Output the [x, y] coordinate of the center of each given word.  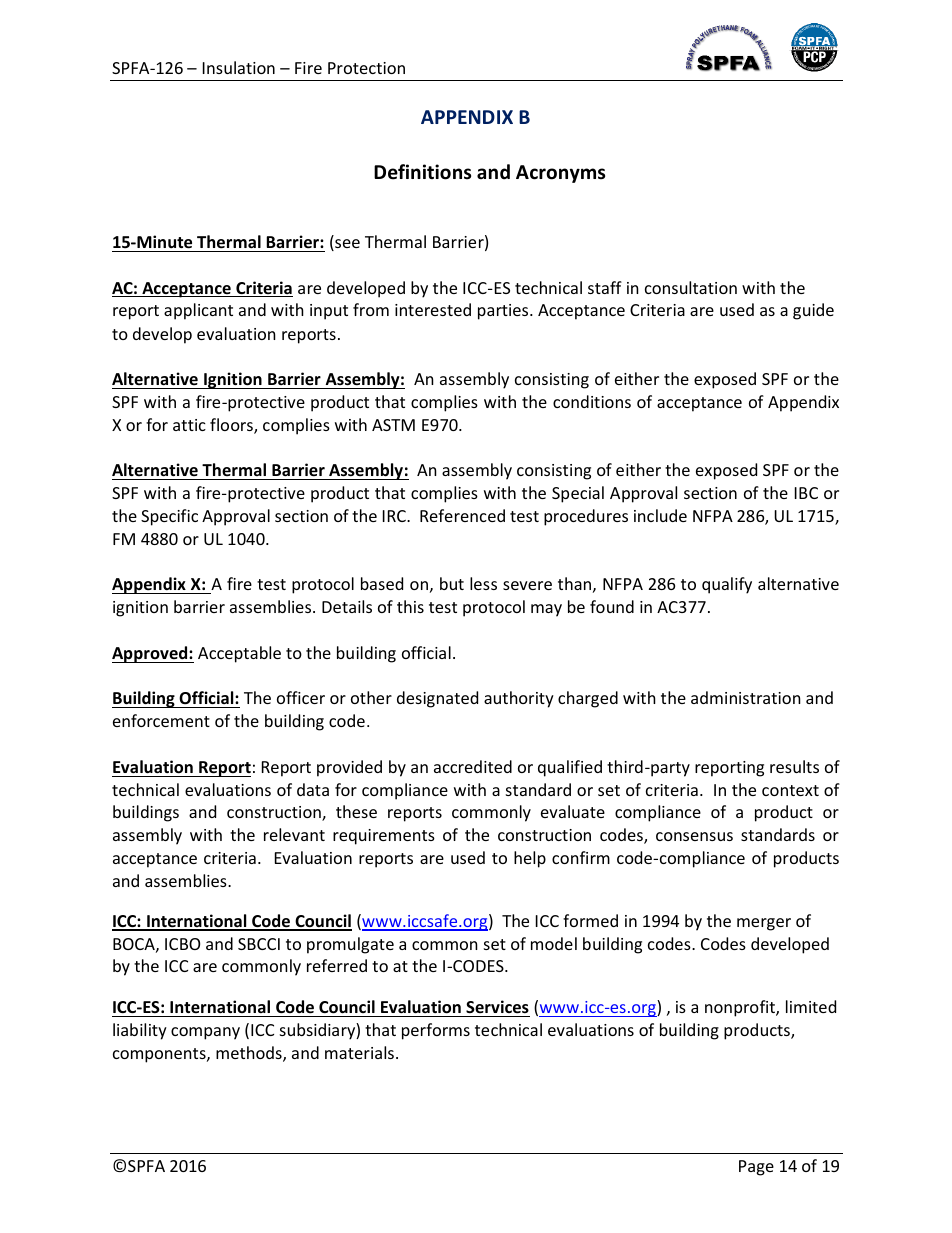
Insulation [239, 67]
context [790, 790]
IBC [806, 493]
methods [250, 1054]
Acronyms [560, 174]
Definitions [422, 172]
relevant [294, 834]
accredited [473, 766]
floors [232, 426]
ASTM [393, 425]
